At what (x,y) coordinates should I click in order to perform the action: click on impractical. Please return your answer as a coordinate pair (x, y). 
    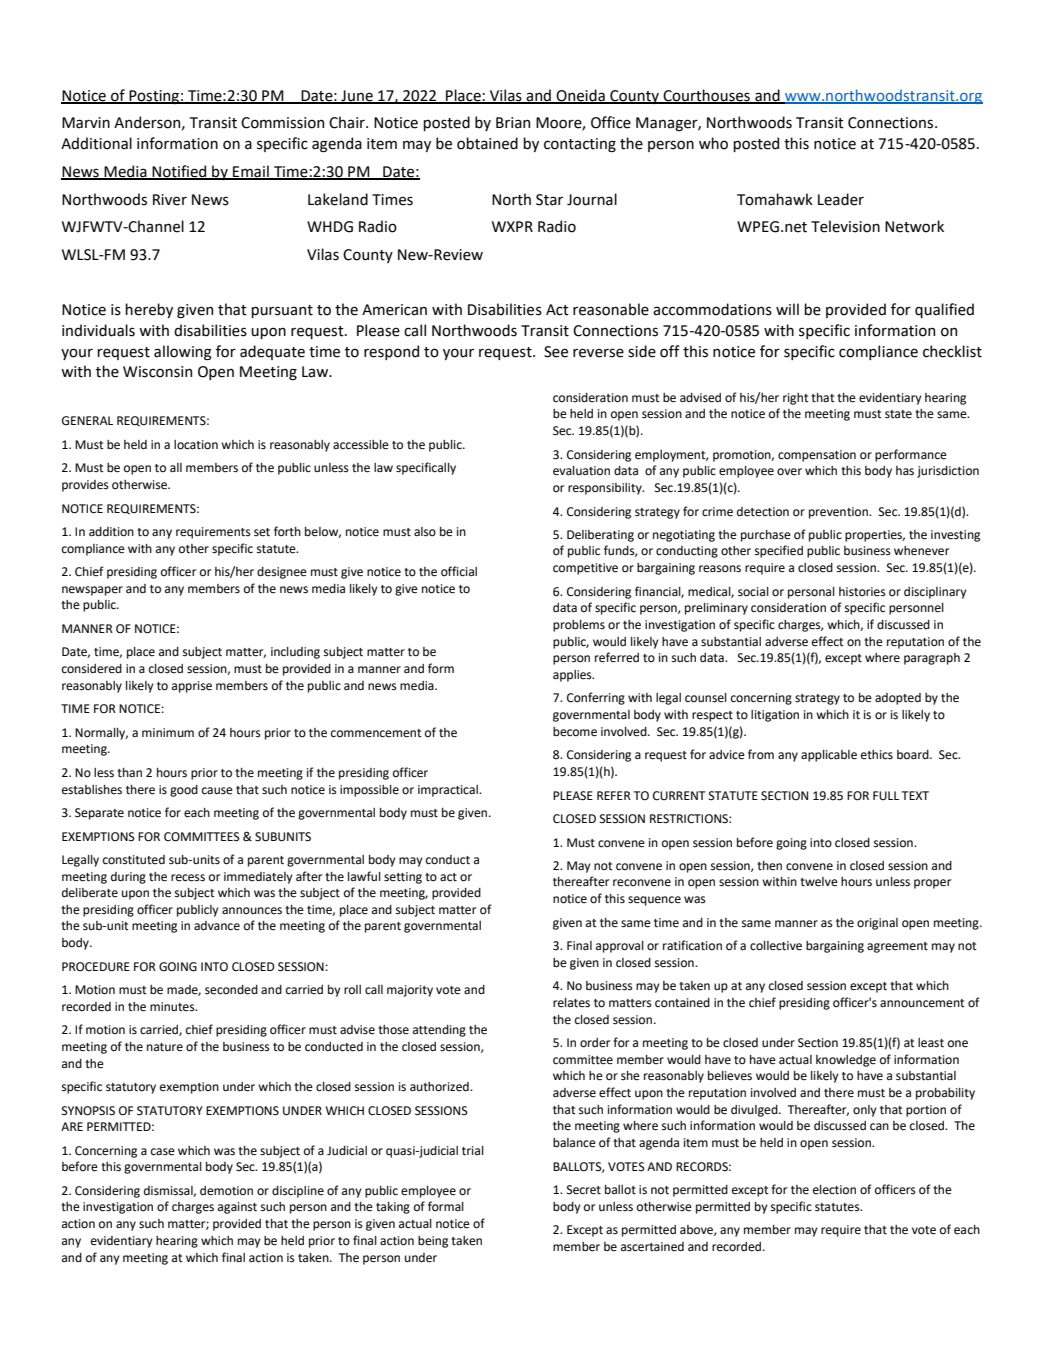
    Looking at the image, I should click on (449, 791).
